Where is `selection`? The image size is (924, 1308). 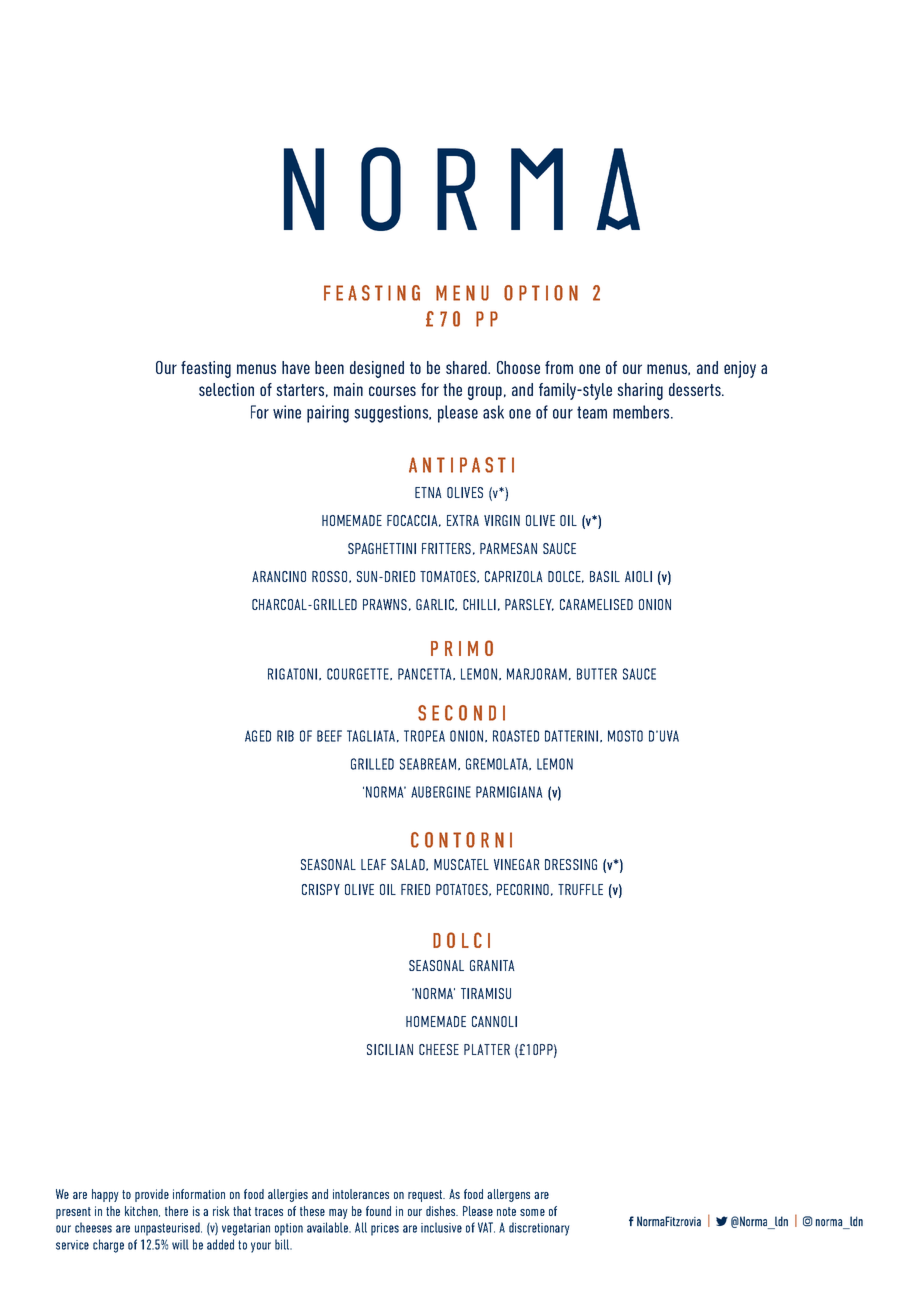
selection is located at coordinates (226, 389).
